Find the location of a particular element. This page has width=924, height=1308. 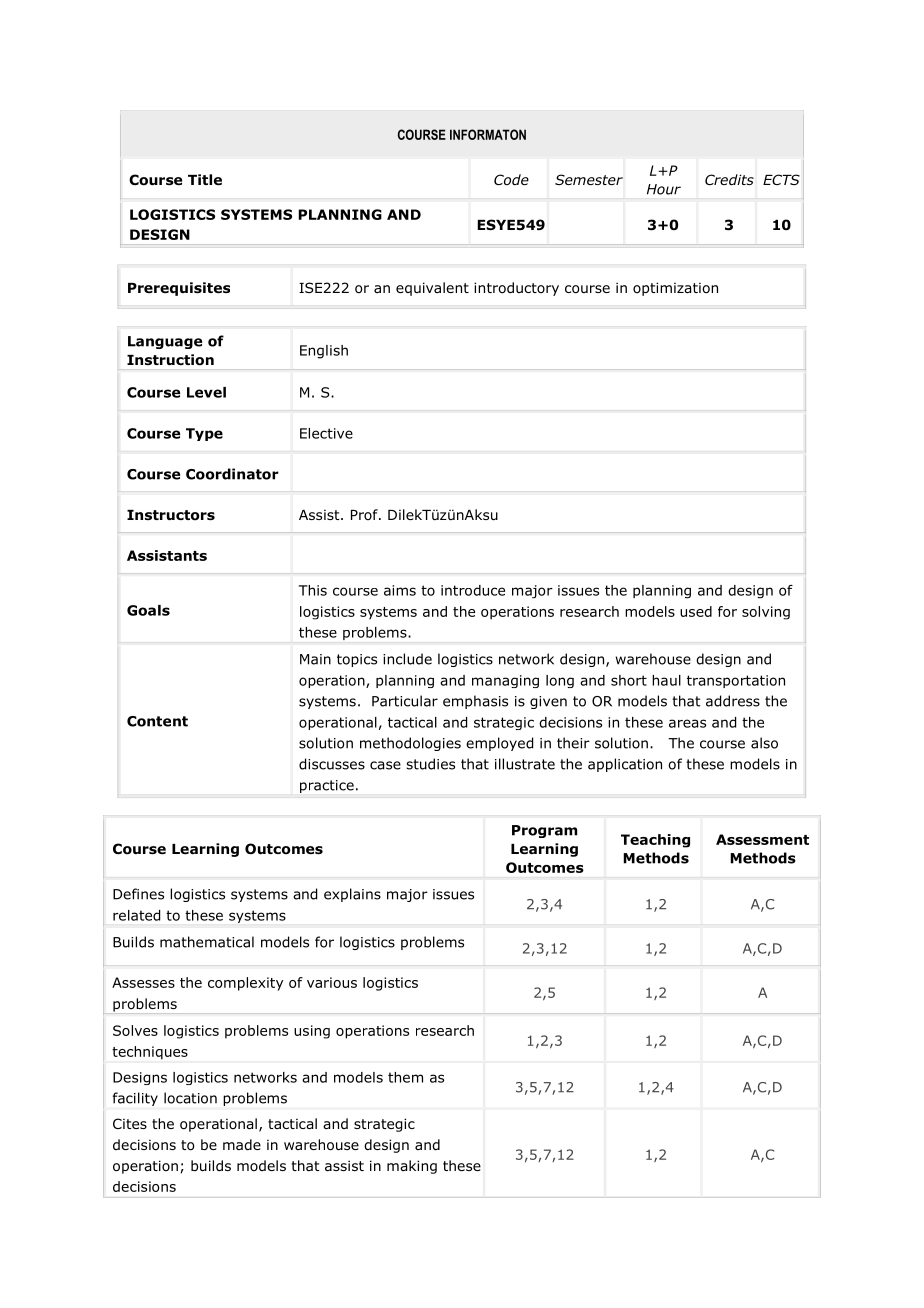

Teaching is located at coordinates (655, 841).
